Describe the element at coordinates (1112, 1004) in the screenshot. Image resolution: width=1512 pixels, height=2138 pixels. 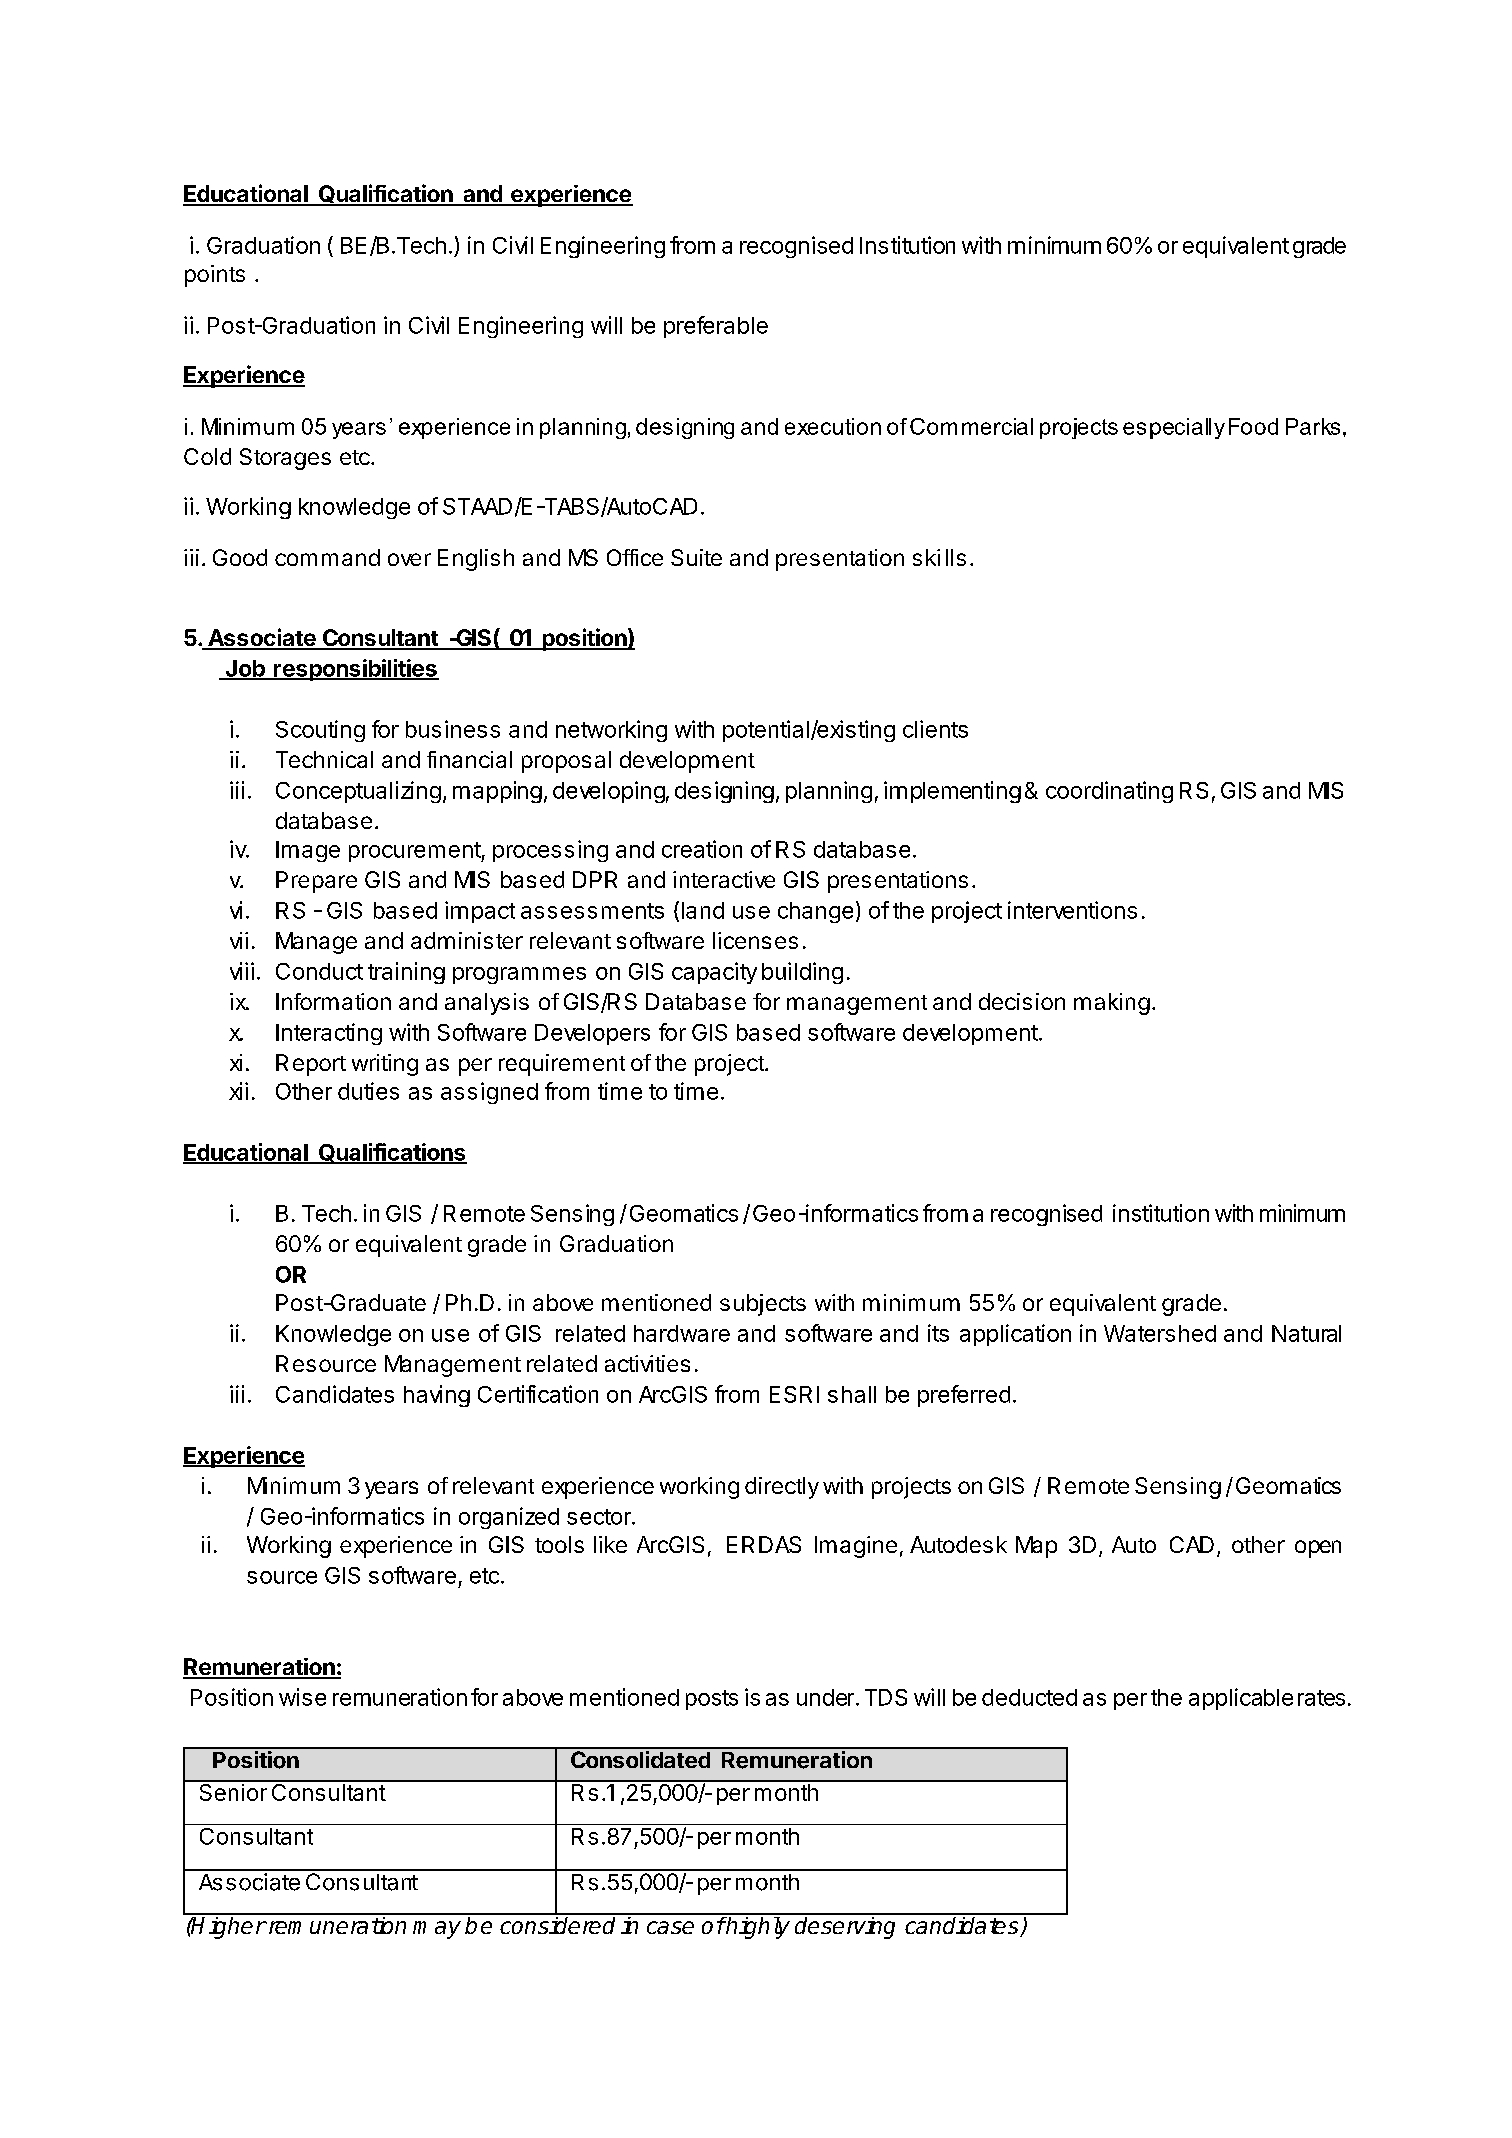
I see `making` at that location.
